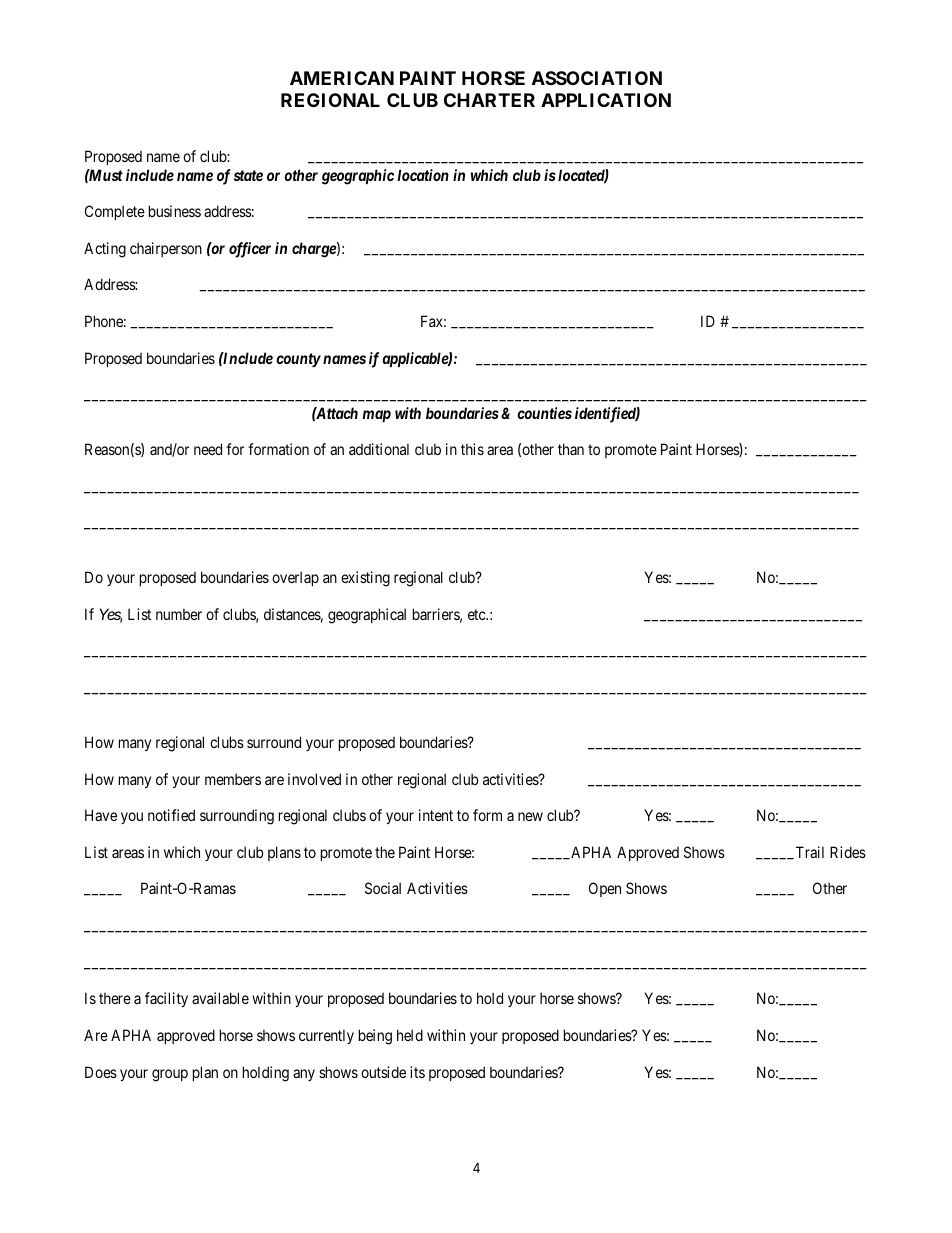 Image resolution: width=952 pixels, height=1233 pixels. Describe the element at coordinates (410, 1035) in the screenshot. I see `held` at that location.
